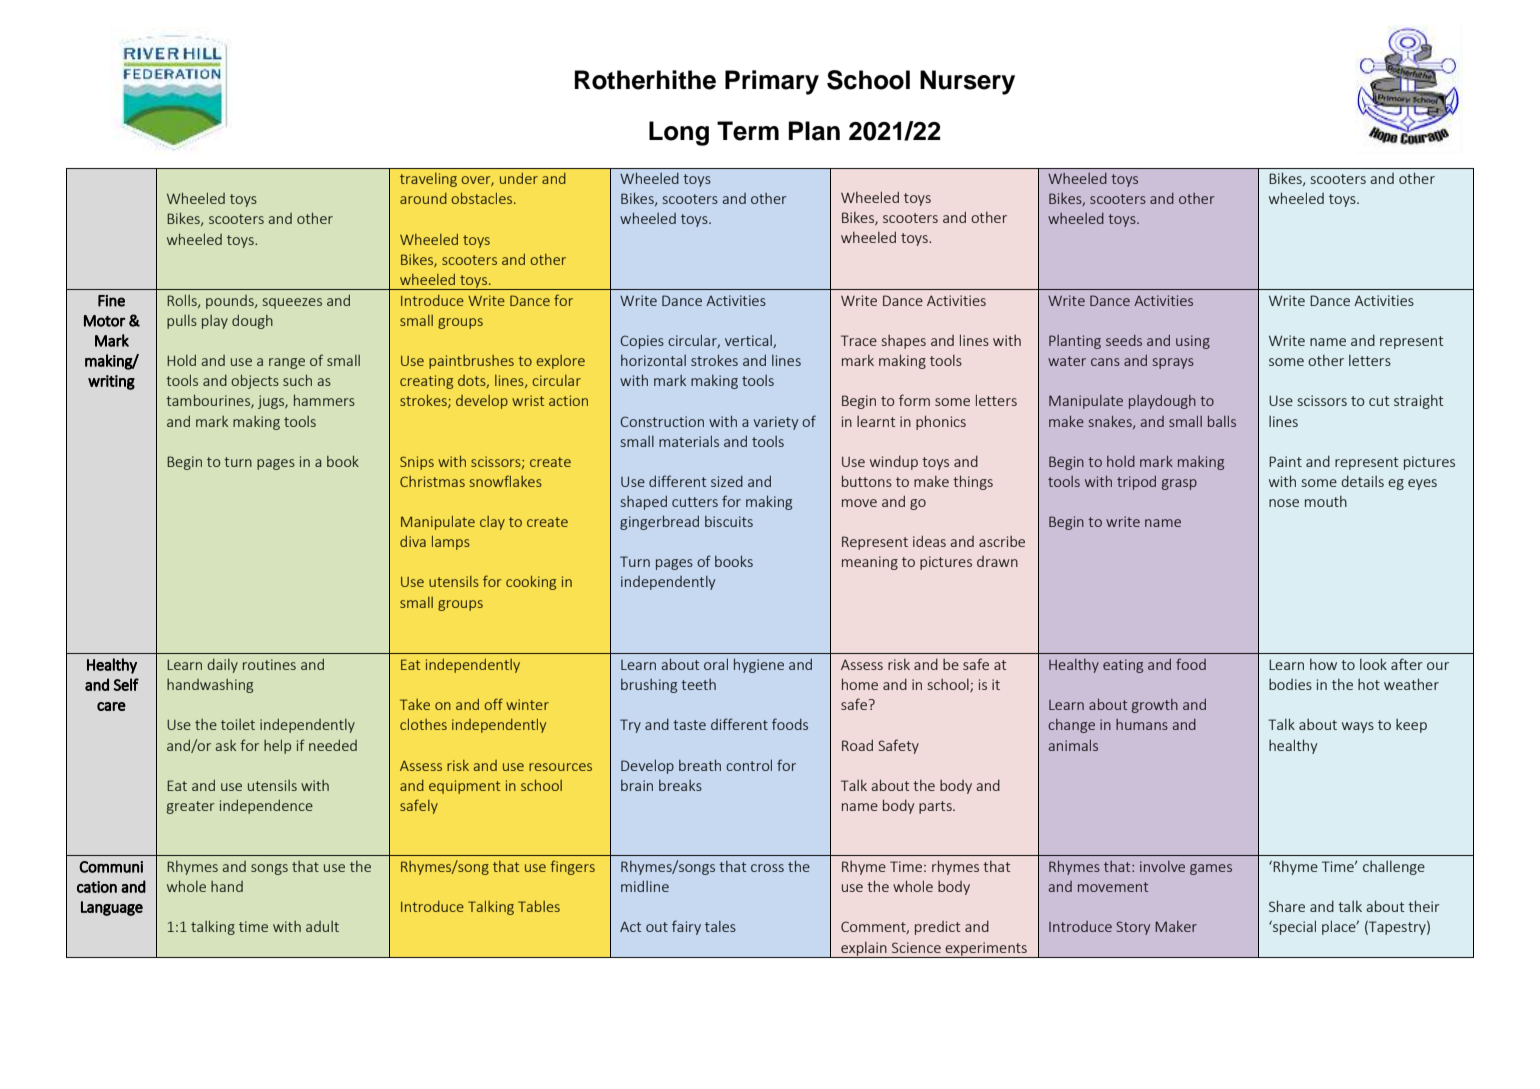 The height and width of the page is (1089, 1540). Describe the element at coordinates (748, 131) in the page. I see `Term` at that location.
